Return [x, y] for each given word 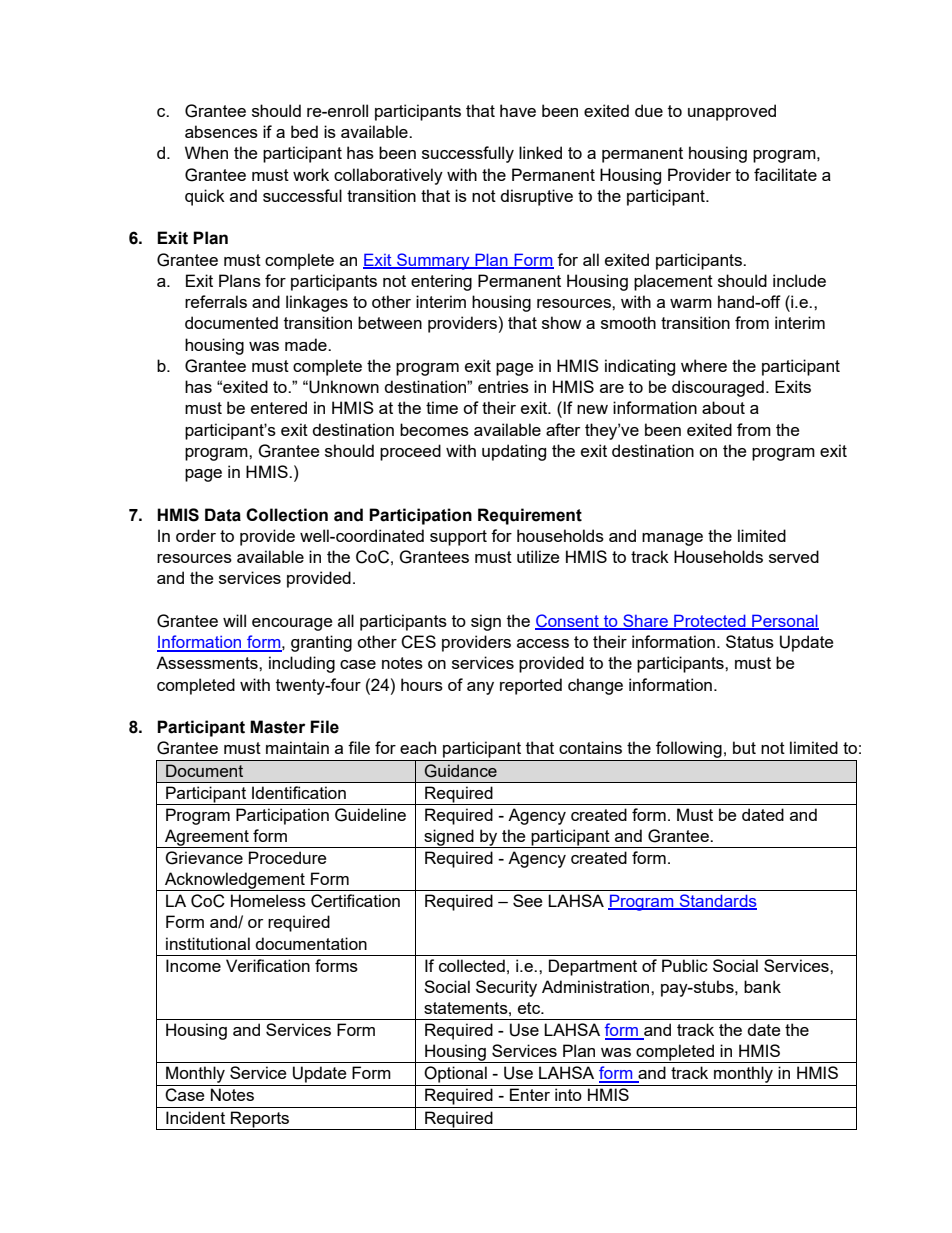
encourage [292, 624]
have [518, 110]
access [543, 643]
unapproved [732, 112]
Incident [195, 1117]
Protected [710, 622]
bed [304, 131]
